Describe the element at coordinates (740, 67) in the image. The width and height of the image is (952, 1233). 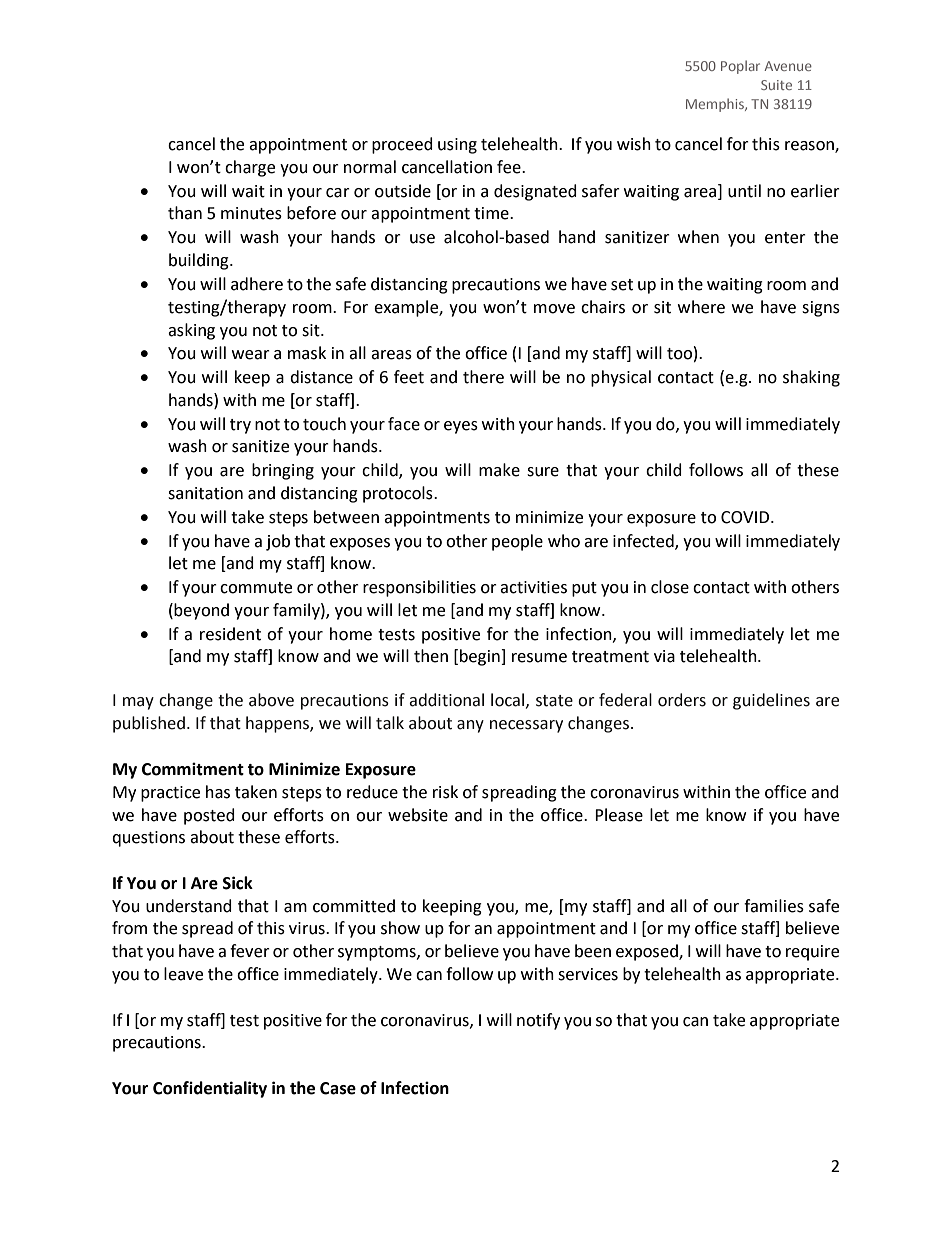
I see `Poplar` at that location.
